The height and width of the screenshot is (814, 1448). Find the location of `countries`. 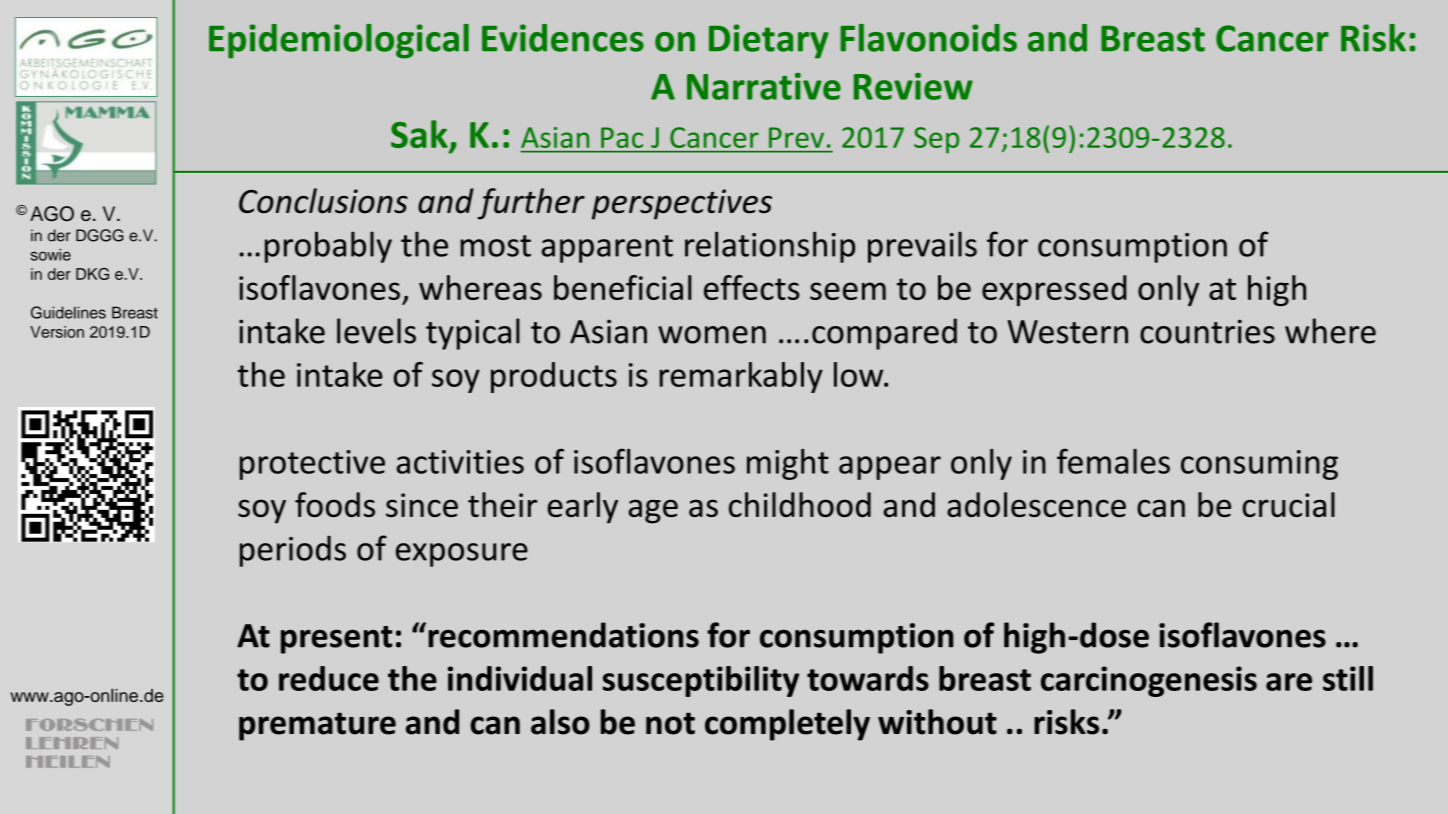

countries is located at coordinates (1207, 331).
